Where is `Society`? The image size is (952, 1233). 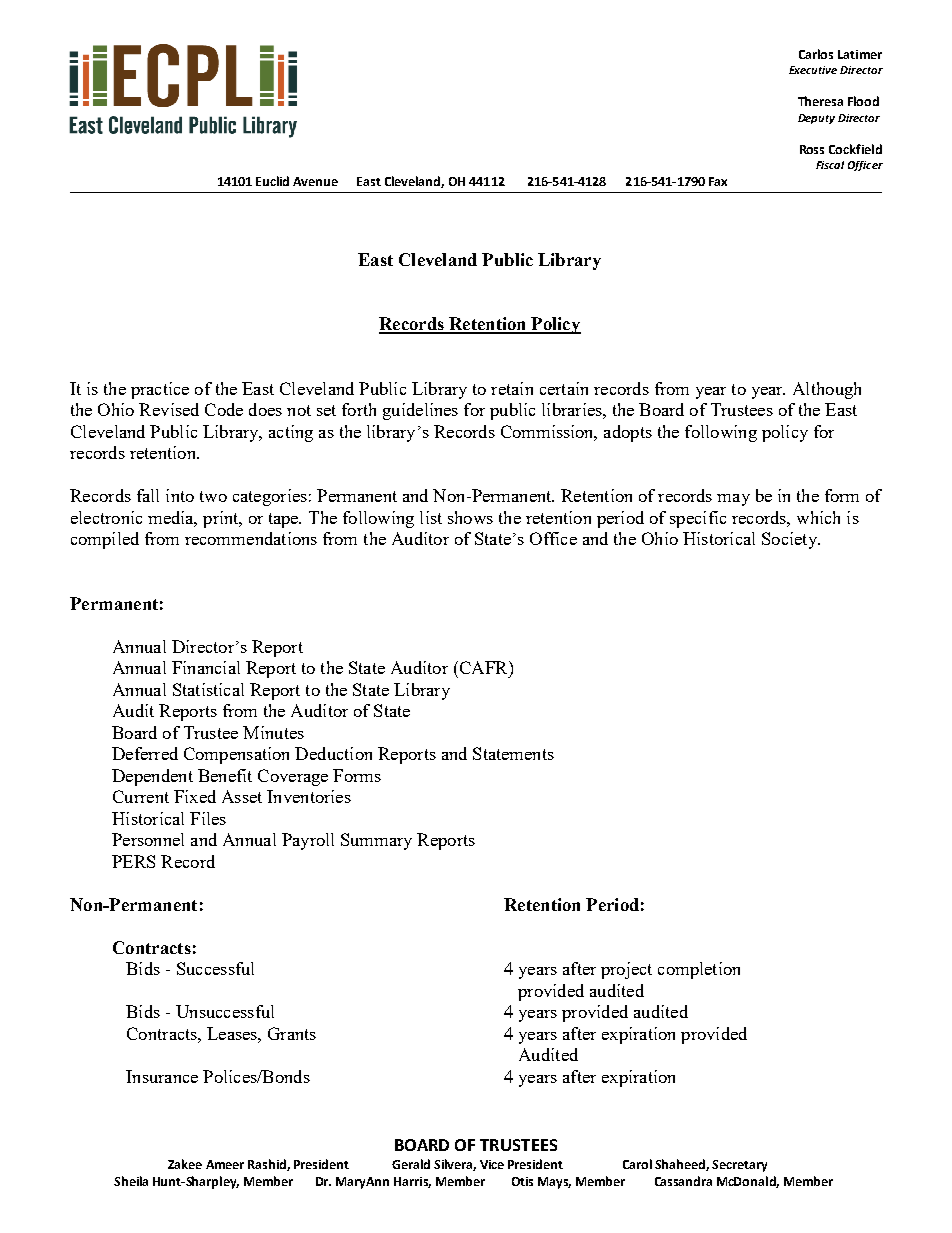
Society is located at coordinates (790, 540).
